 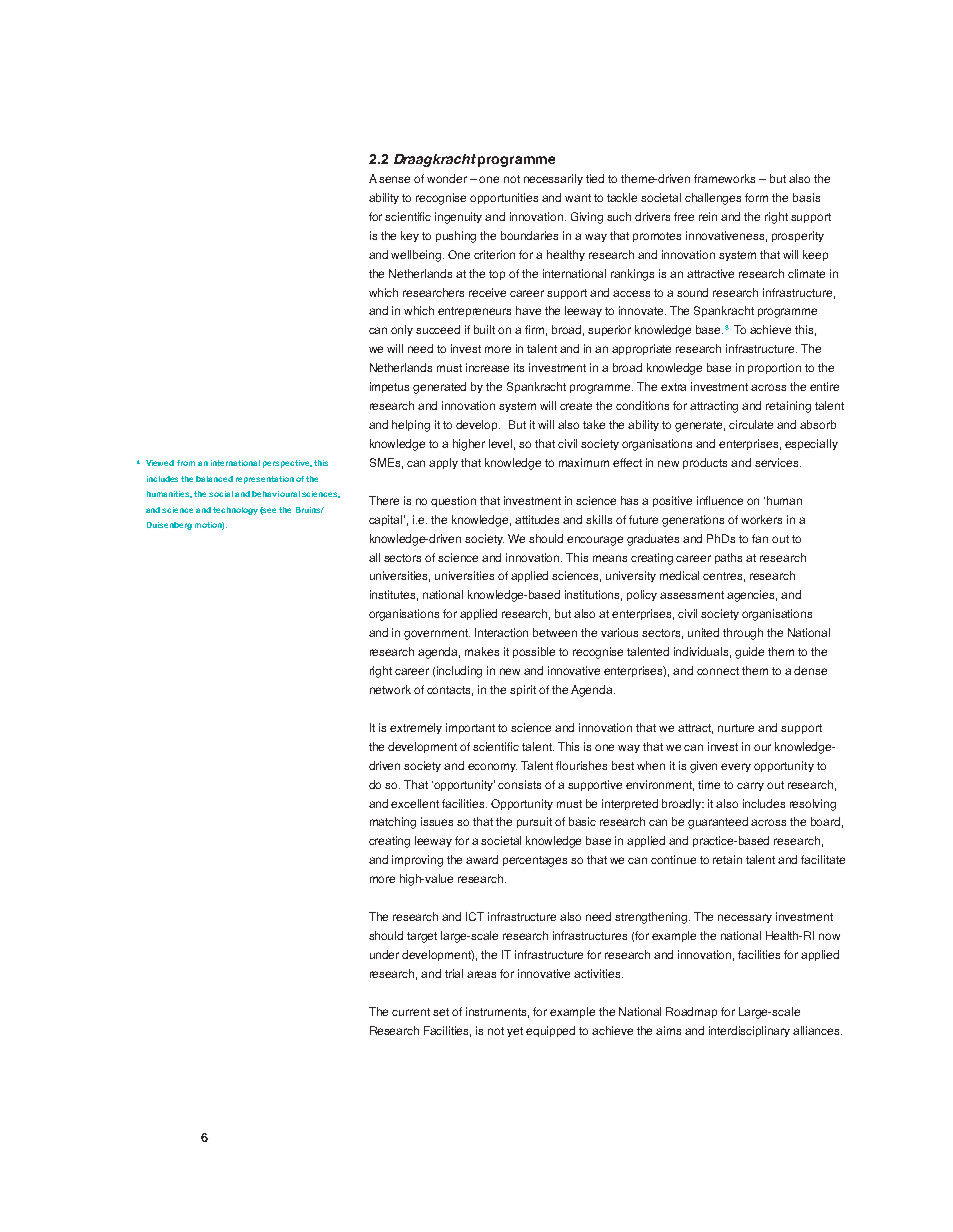 What do you see at coordinates (235, 511) in the screenshot?
I see `technology` at bounding box center [235, 511].
